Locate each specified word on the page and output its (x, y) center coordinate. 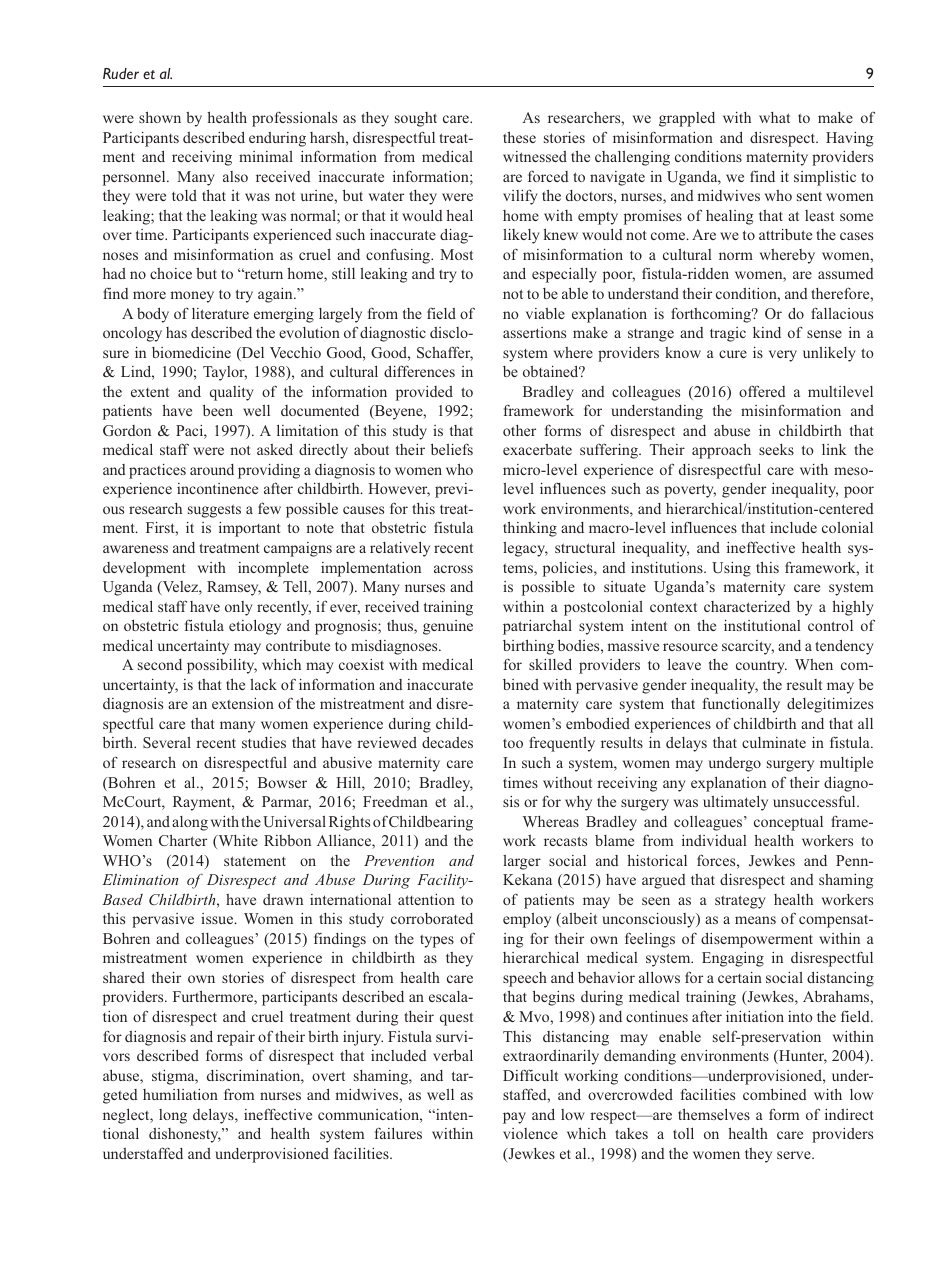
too (513, 743)
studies (264, 742)
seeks (776, 449)
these (519, 137)
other (519, 430)
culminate (774, 742)
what (774, 117)
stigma (174, 1077)
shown (160, 117)
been (218, 410)
